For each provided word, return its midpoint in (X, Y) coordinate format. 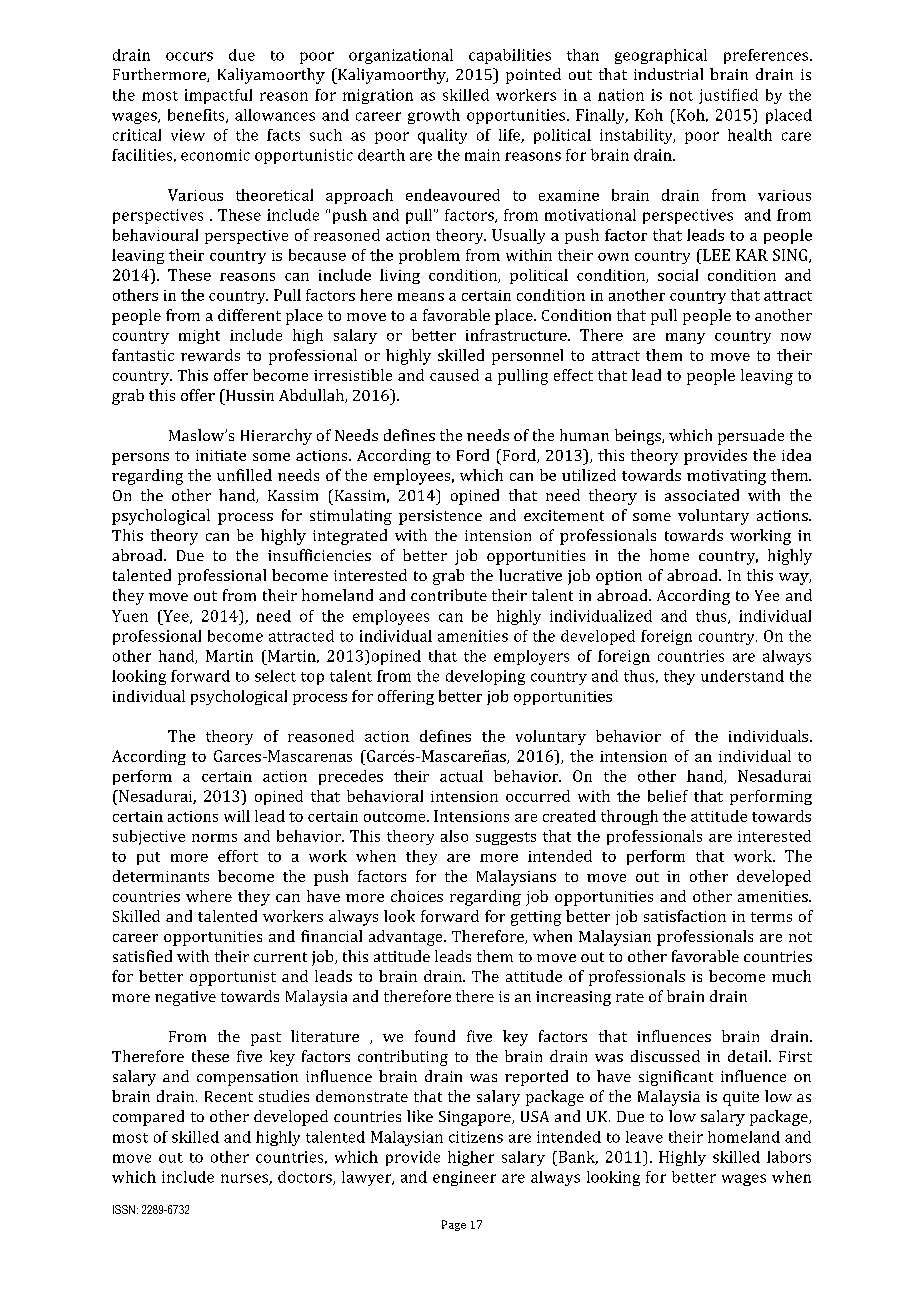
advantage (407, 938)
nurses (245, 1179)
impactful (218, 96)
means (421, 297)
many (685, 338)
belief (668, 796)
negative (185, 998)
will (237, 816)
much (791, 976)
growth (434, 116)
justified (728, 96)
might (199, 336)
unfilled (244, 475)
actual (461, 776)
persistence (440, 517)
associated (702, 495)
